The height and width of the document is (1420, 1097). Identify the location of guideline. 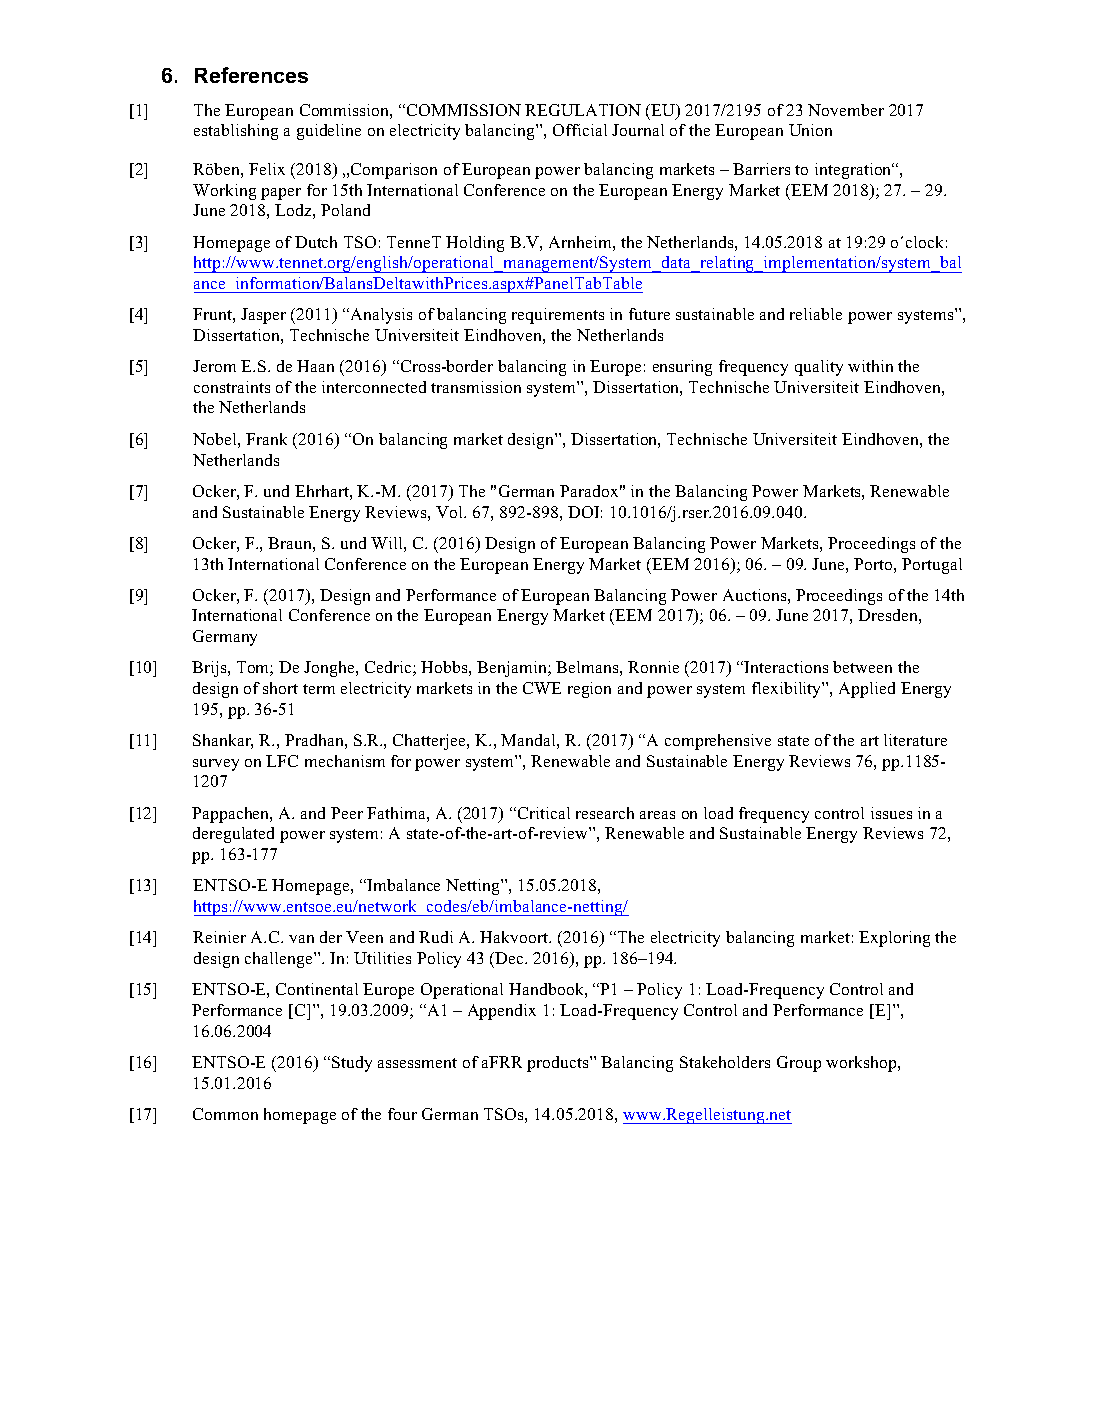
(329, 132).
